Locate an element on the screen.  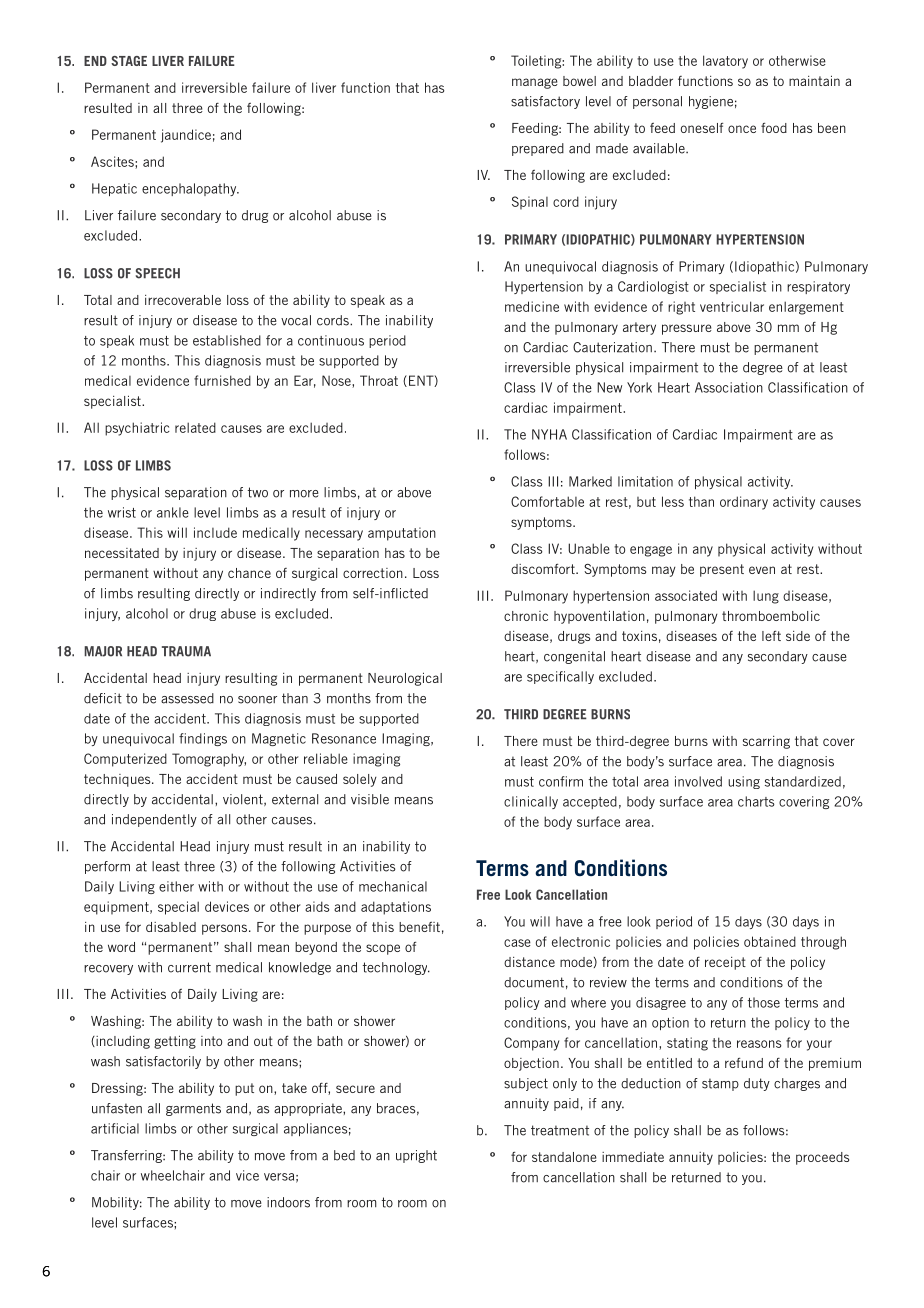
Comfortable is located at coordinates (547, 501).
